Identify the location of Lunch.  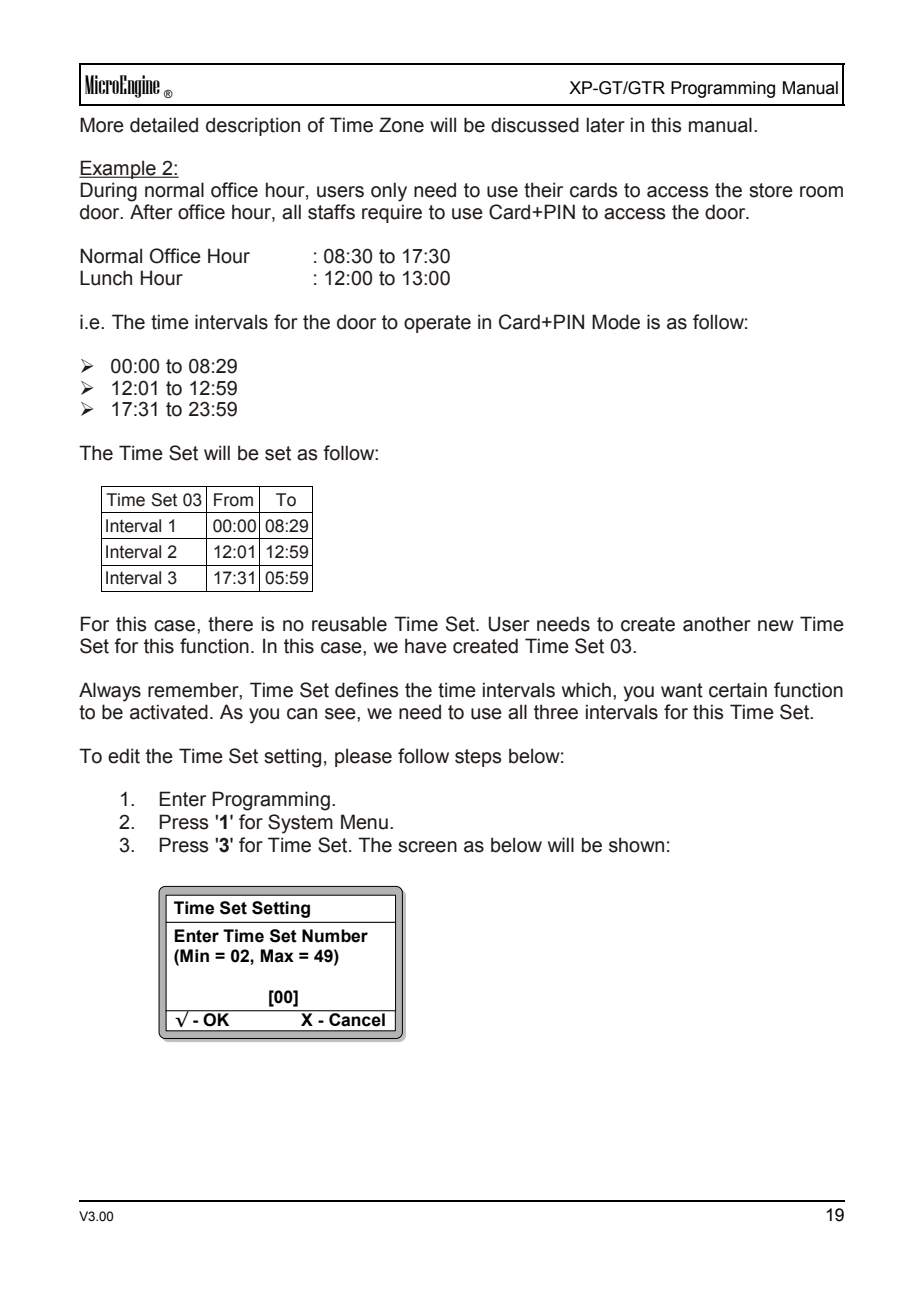
(106, 278).
